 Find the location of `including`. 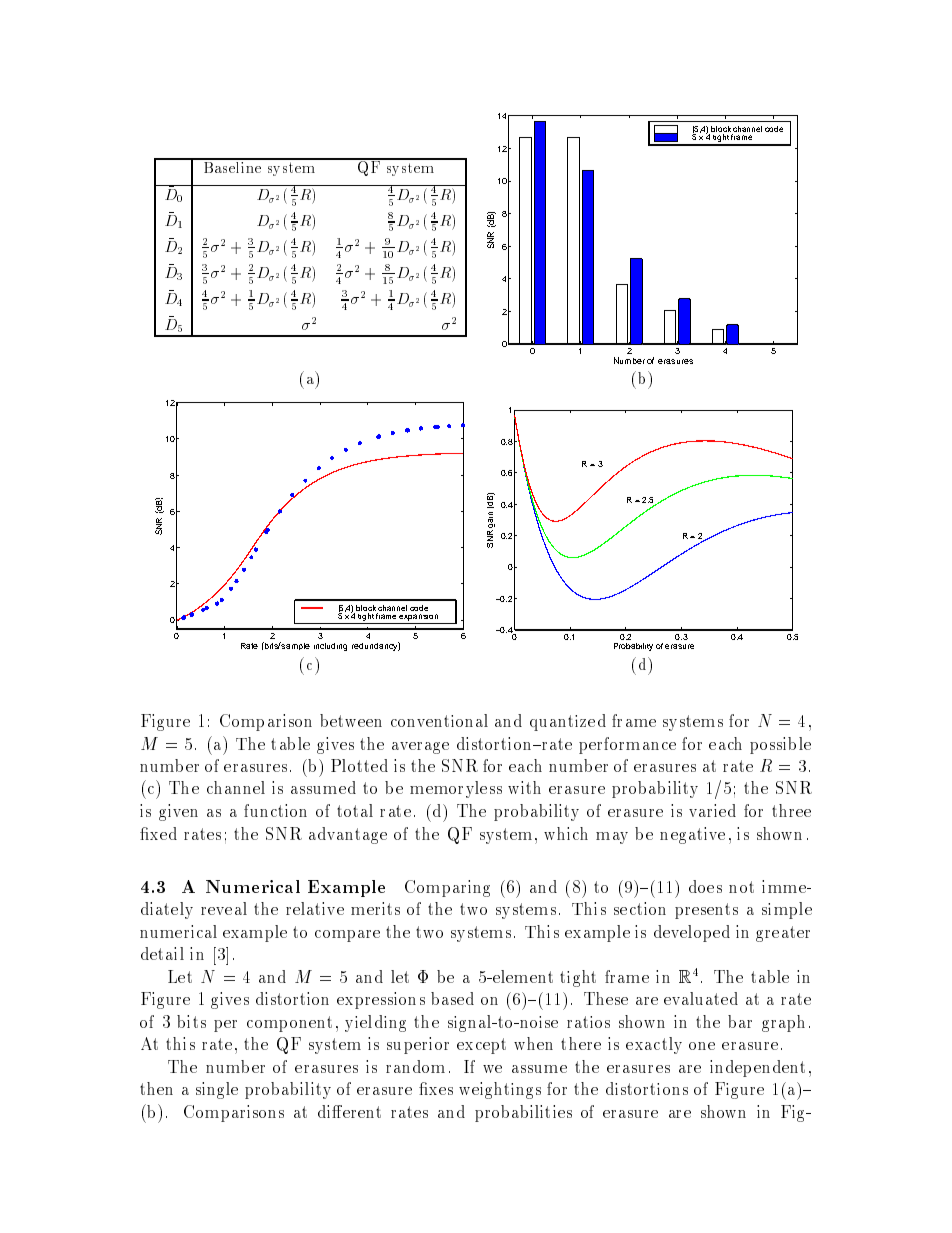

including is located at coordinates (330, 647).
